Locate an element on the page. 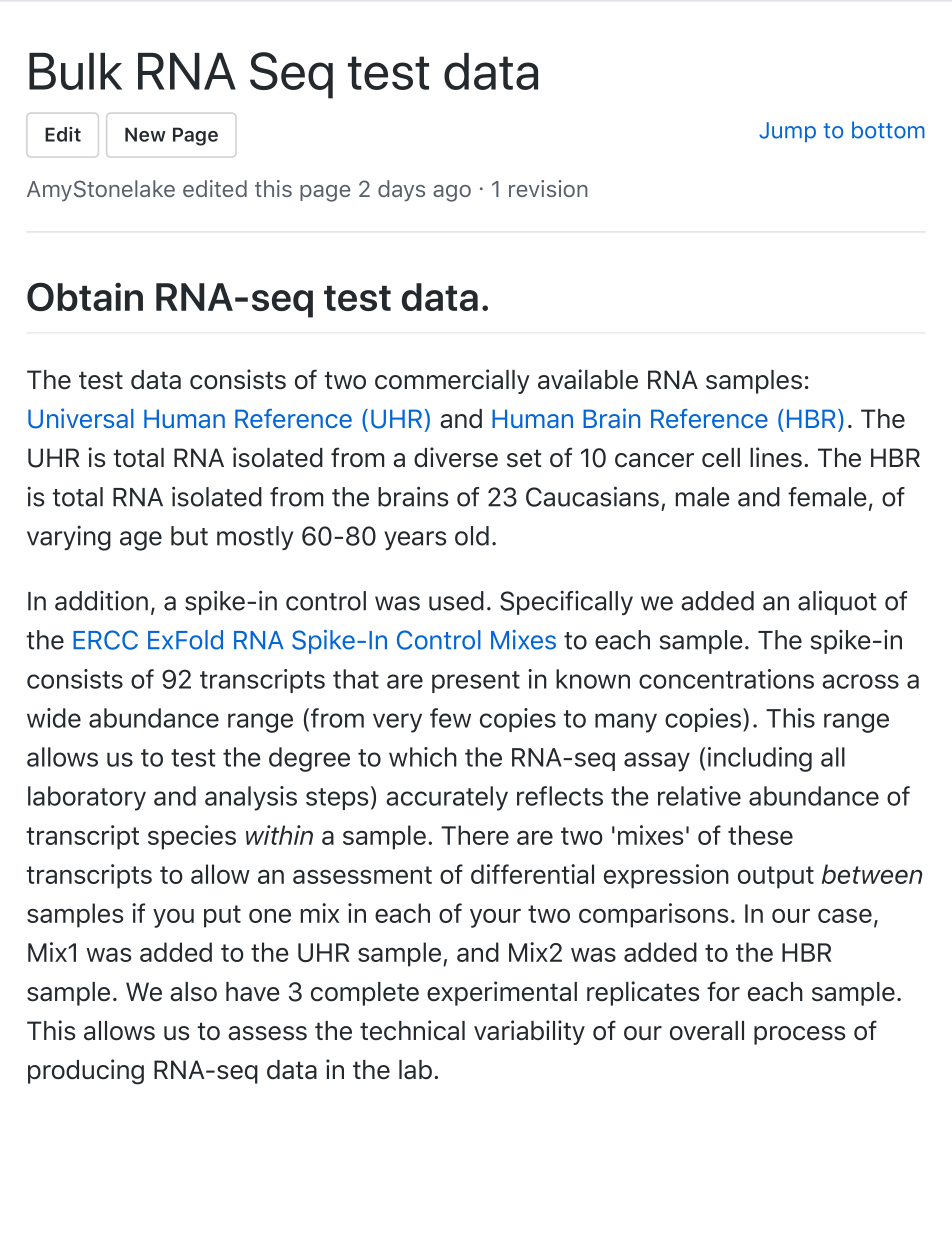 The width and height of the document is (952, 1245). used is located at coordinates (456, 601).
